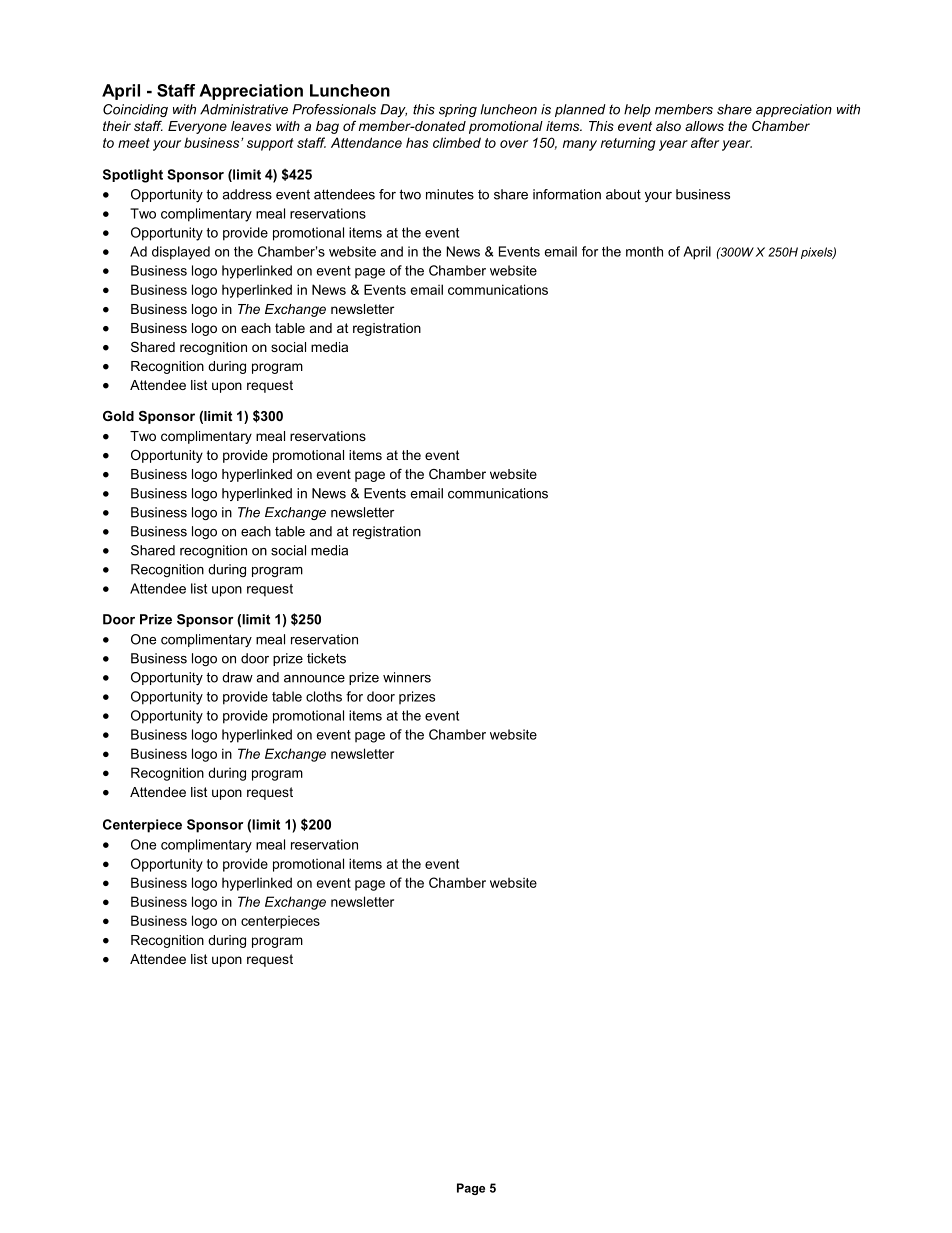 The image size is (952, 1233). Describe the element at coordinates (326, 658) in the screenshot. I see `tickets` at that location.
